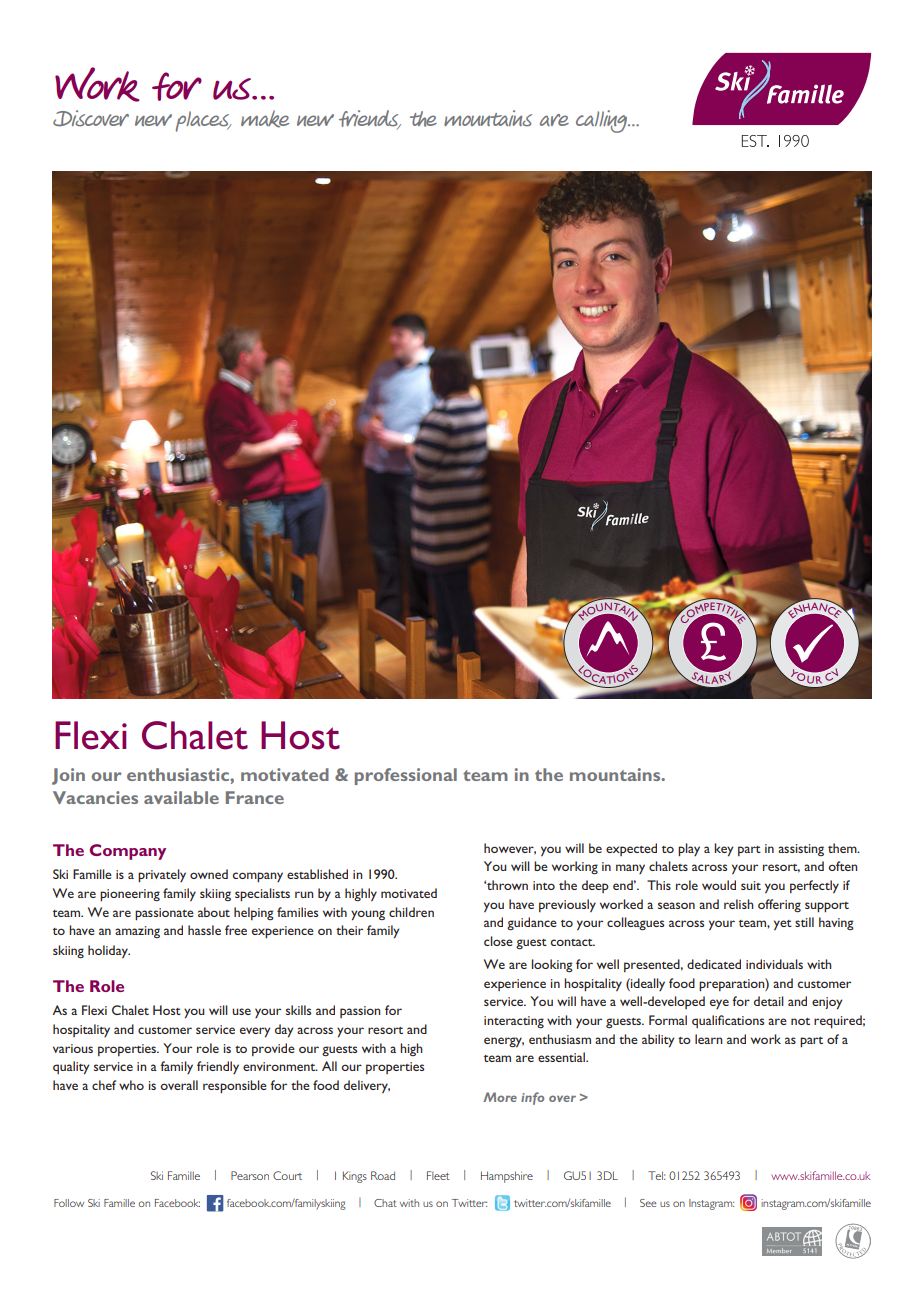 This document has height=1308, width=924. What do you see at coordinates (406, 776) in the document?
I see `professional` at bounding box center [406, 776].
